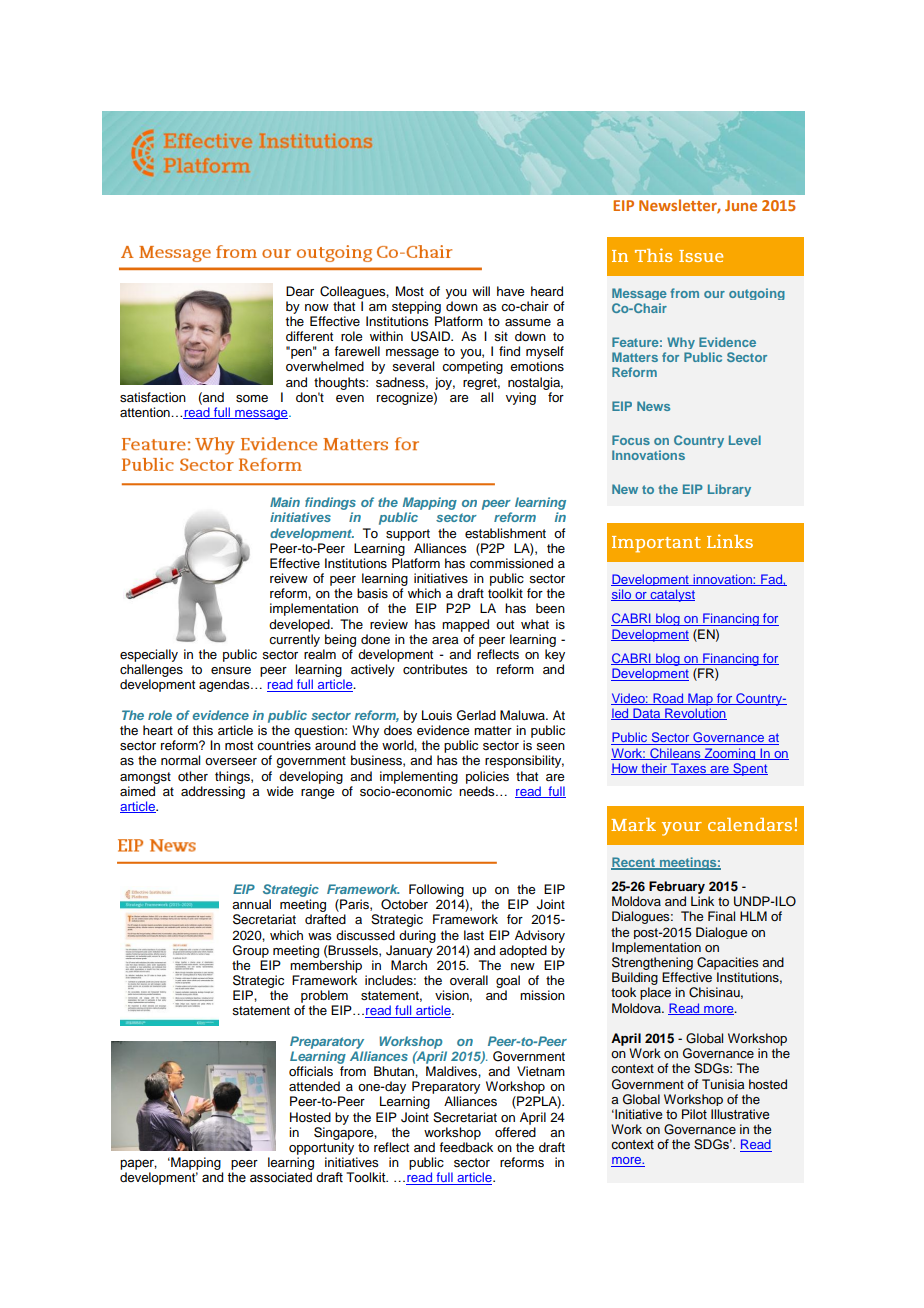 The height and width of the page is (1308, 924). I want to click on will, so click(481, 291).
